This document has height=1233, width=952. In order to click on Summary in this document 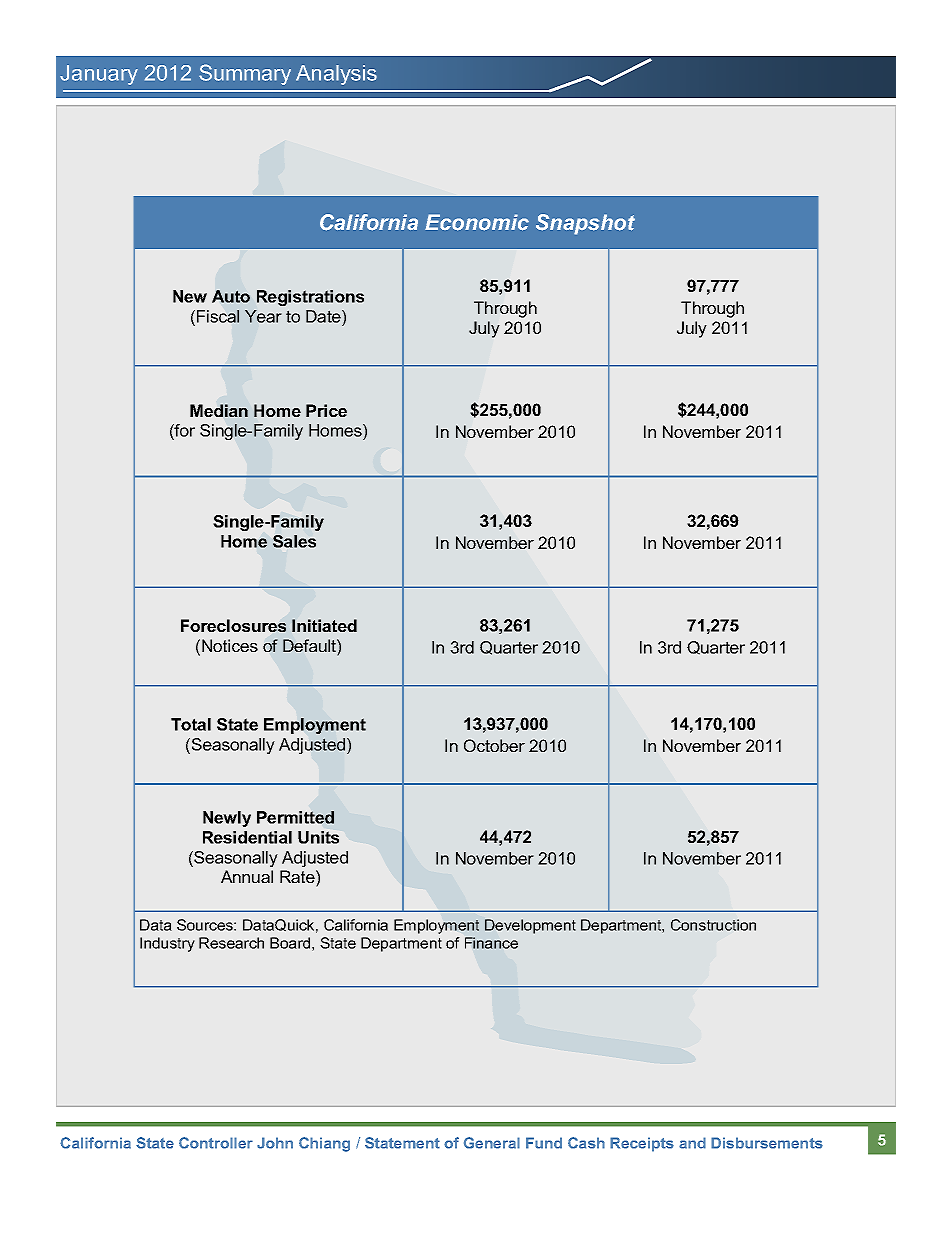, I will do `click(245, 74)`.
